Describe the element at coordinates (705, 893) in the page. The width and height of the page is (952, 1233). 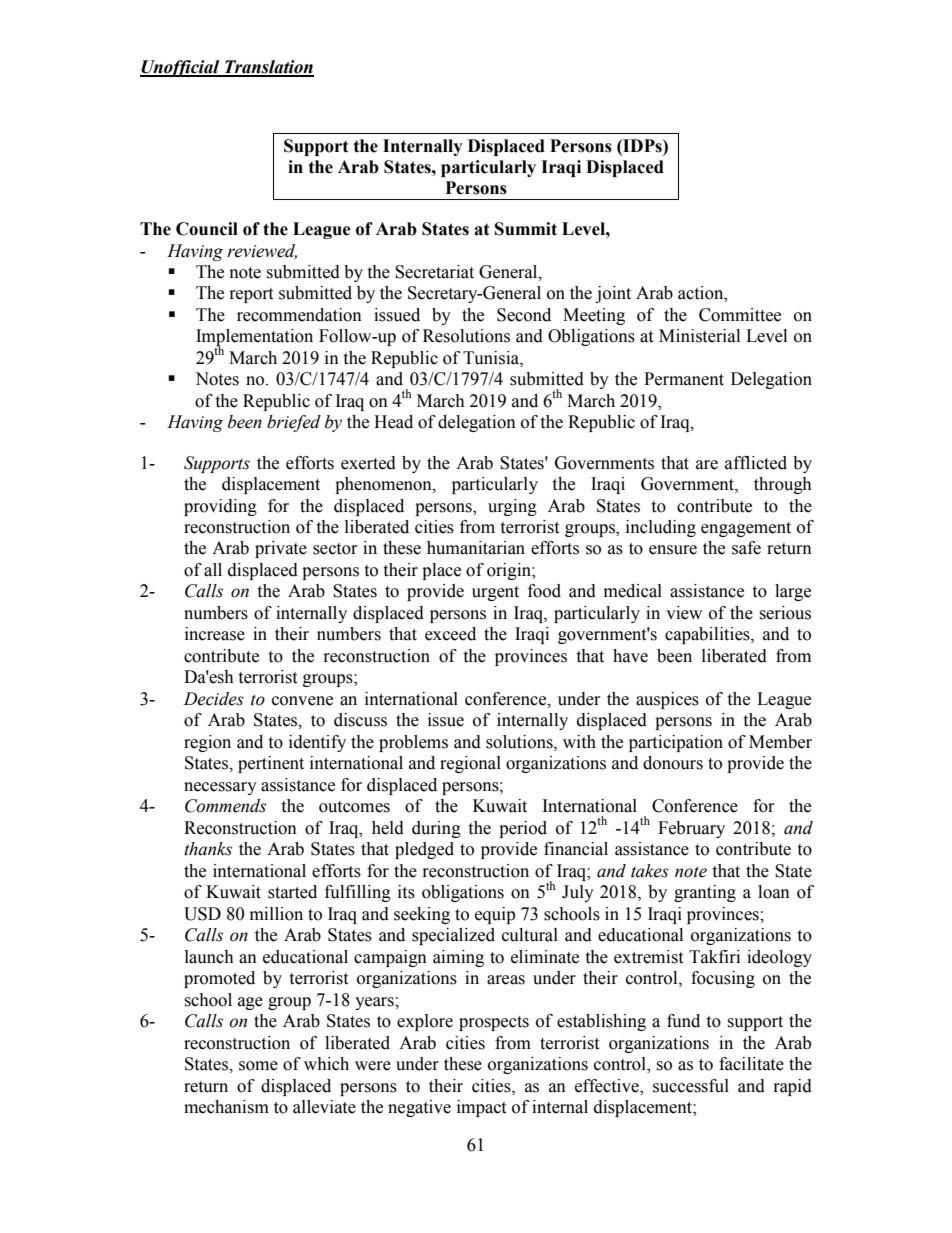
I see `granting` at that location.
